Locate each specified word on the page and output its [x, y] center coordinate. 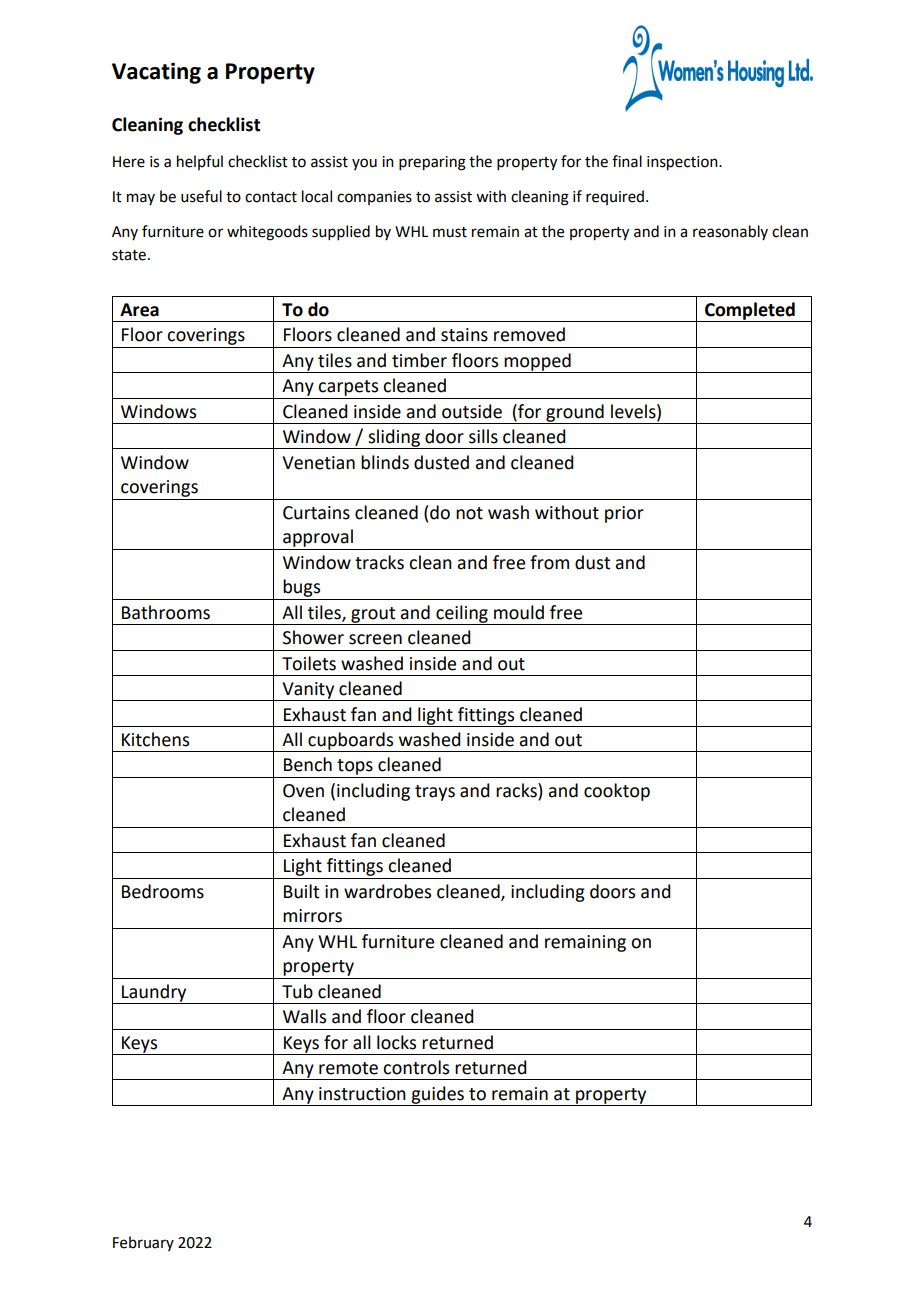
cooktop [617, 792]
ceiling [462, 615]
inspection [683, 163]
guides [437, 1096]
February [143, 1243]
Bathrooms [166, 612]
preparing [432, 163]
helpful [200, 162]
